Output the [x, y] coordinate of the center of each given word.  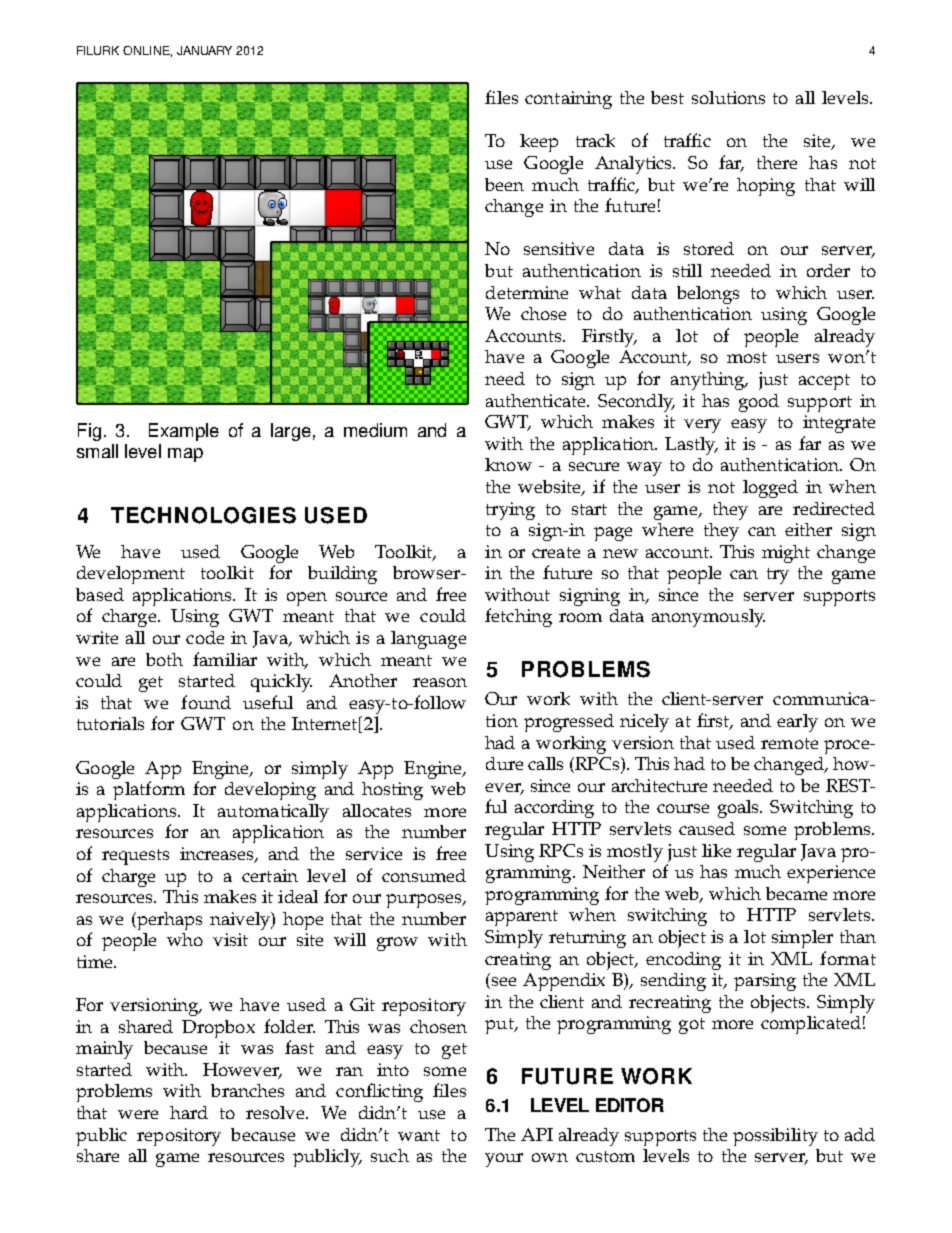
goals [740, 809]
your [504, 1160]
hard [189, 1112]
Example [184, 432]
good [759, 403]
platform [149, 790]
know [508, 464]
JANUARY [204, 50]
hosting [392, 791]
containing [568, 100]
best [667, 97]
